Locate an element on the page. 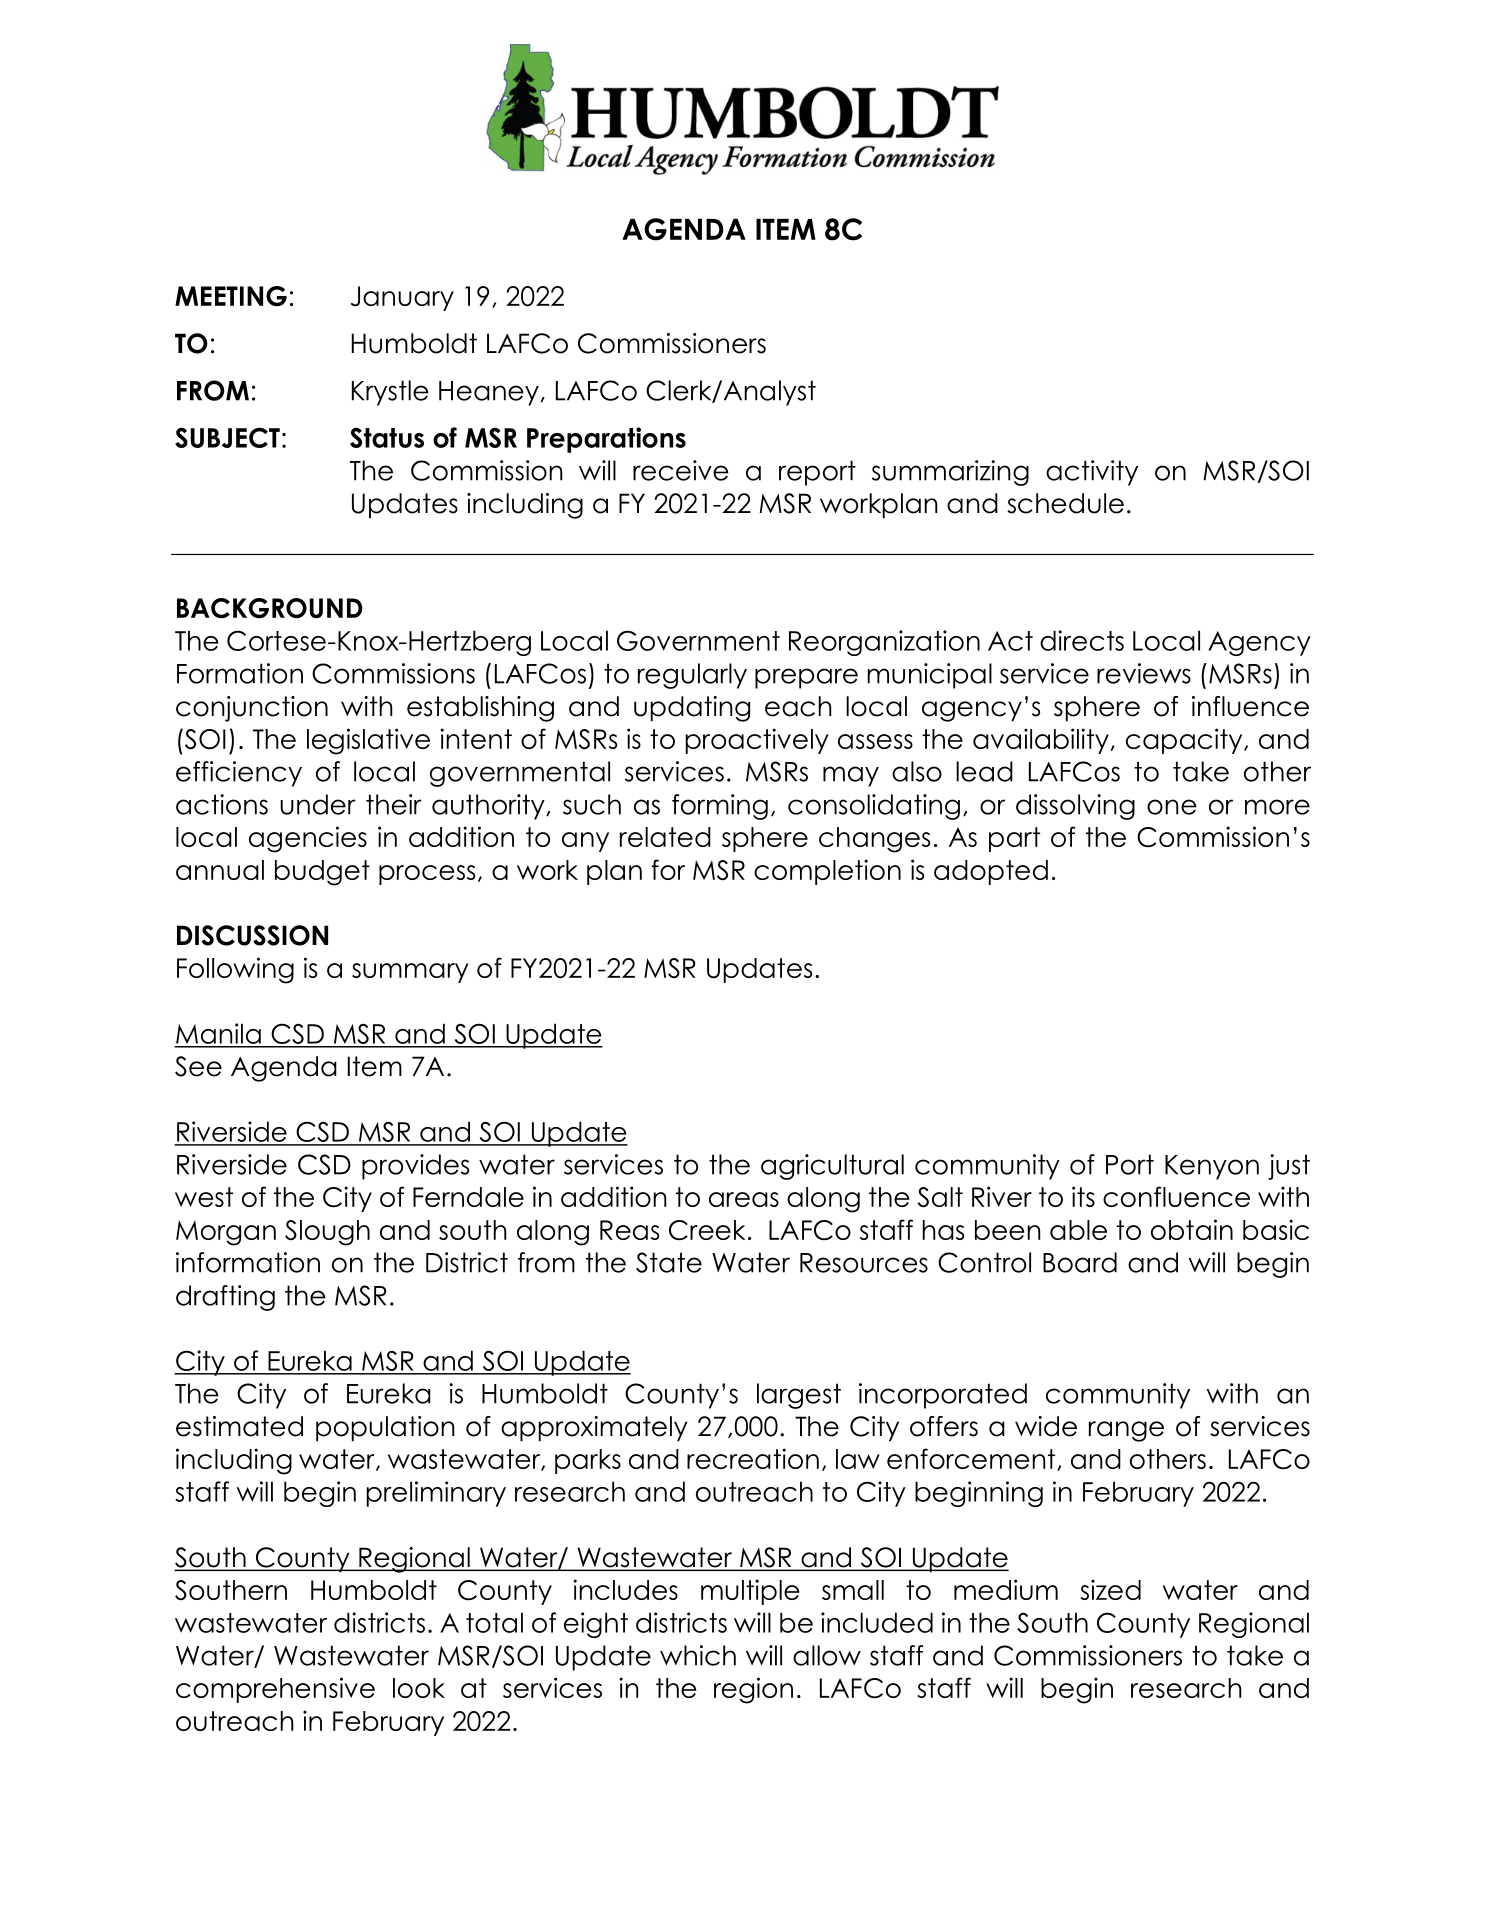 The image size is (1485, 1922). completion is located at coordinates (827, 872).
